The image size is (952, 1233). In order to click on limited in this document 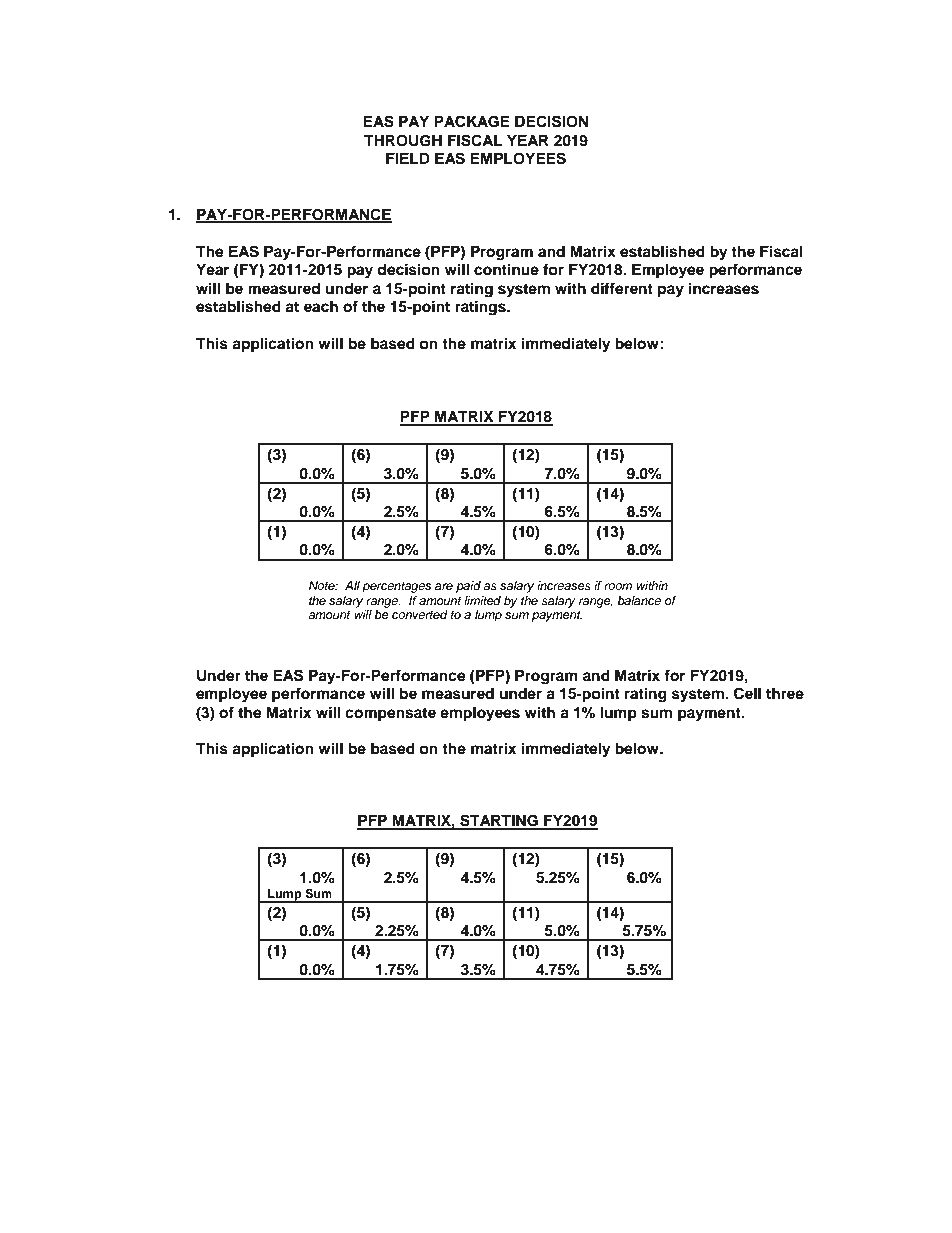, I will do `click(482, 600)`.
